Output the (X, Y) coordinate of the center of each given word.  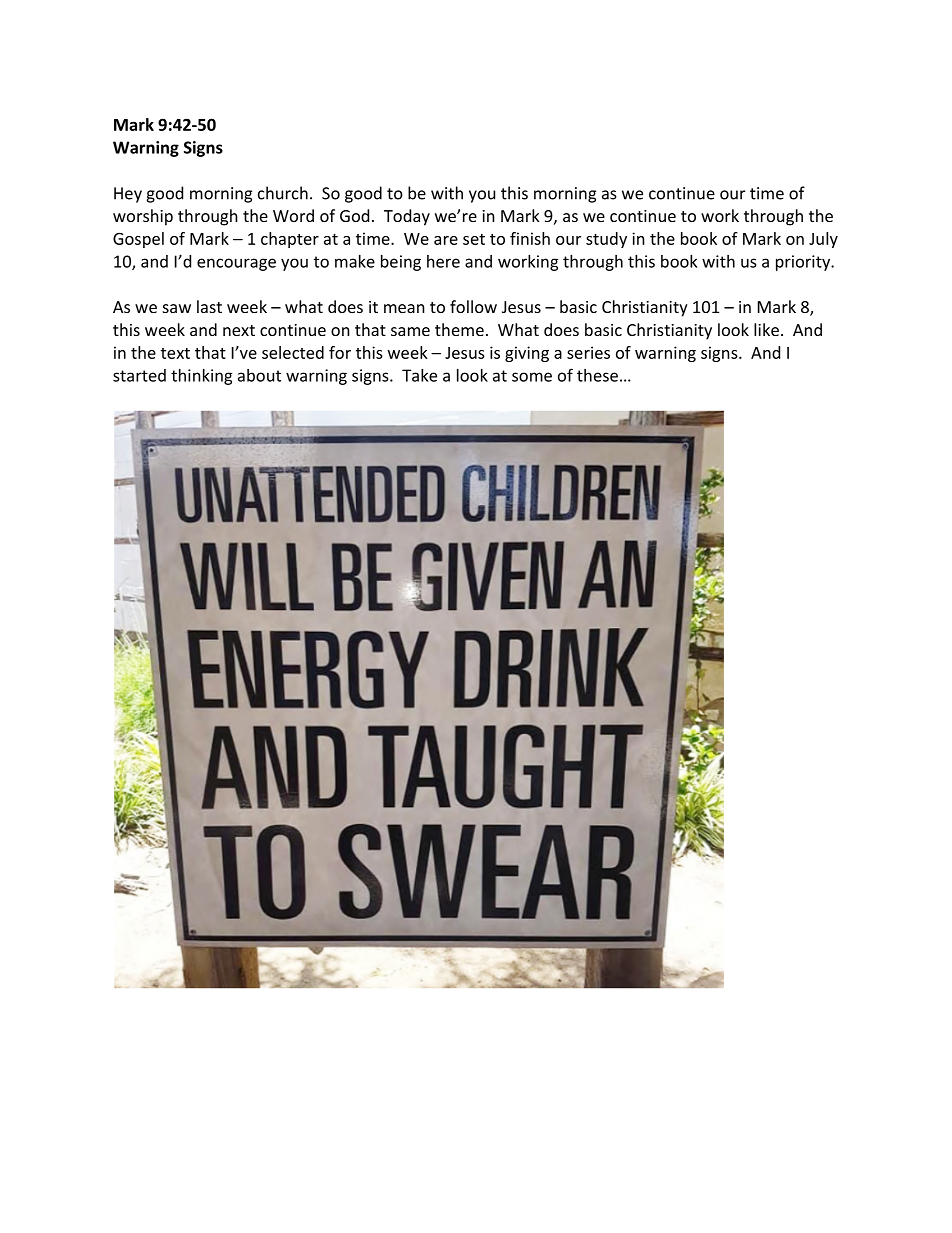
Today (407, 217)
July (823, 240)
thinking (202, 377)
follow (473, 306)
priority (804, 263)
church (283, 193)
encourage (236, 264)
